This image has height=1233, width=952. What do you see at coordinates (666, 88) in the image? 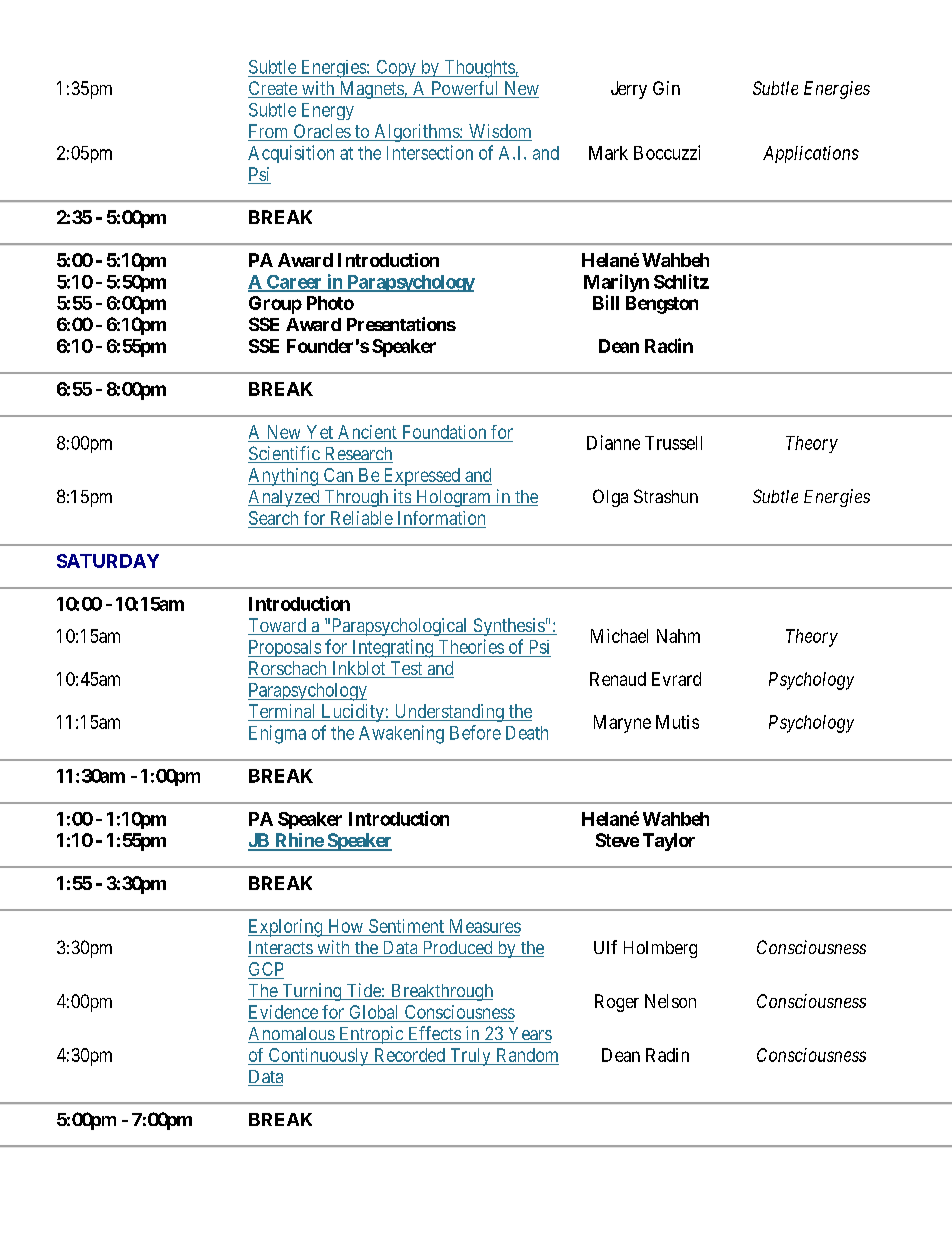
I see `Gin` at bounding box center [666, 88].
